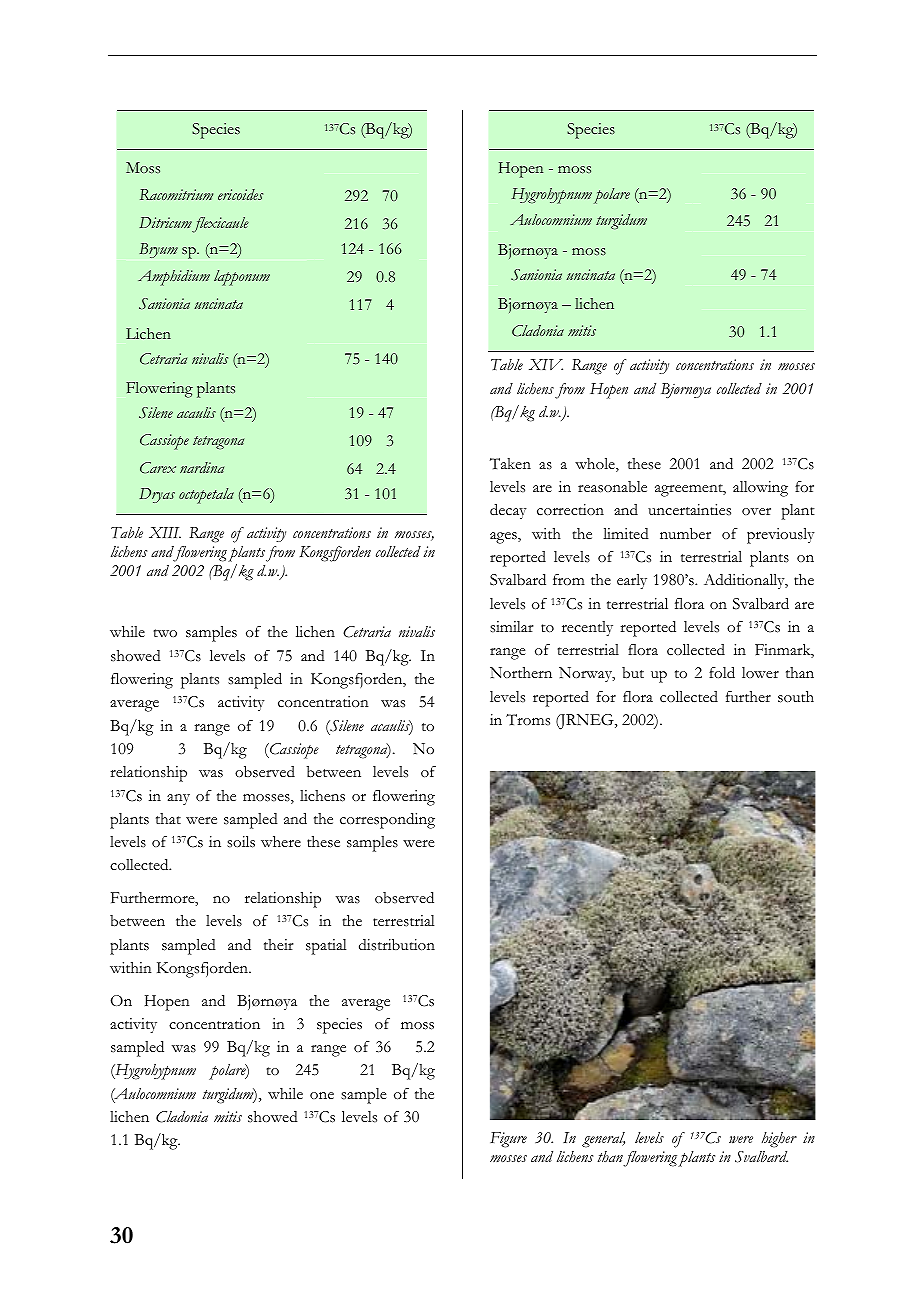 The width and height of the screenshot is (924, 1308). Describe the element at coordinates (546, 364) in the screenshot. I see `XIV` at that location.
